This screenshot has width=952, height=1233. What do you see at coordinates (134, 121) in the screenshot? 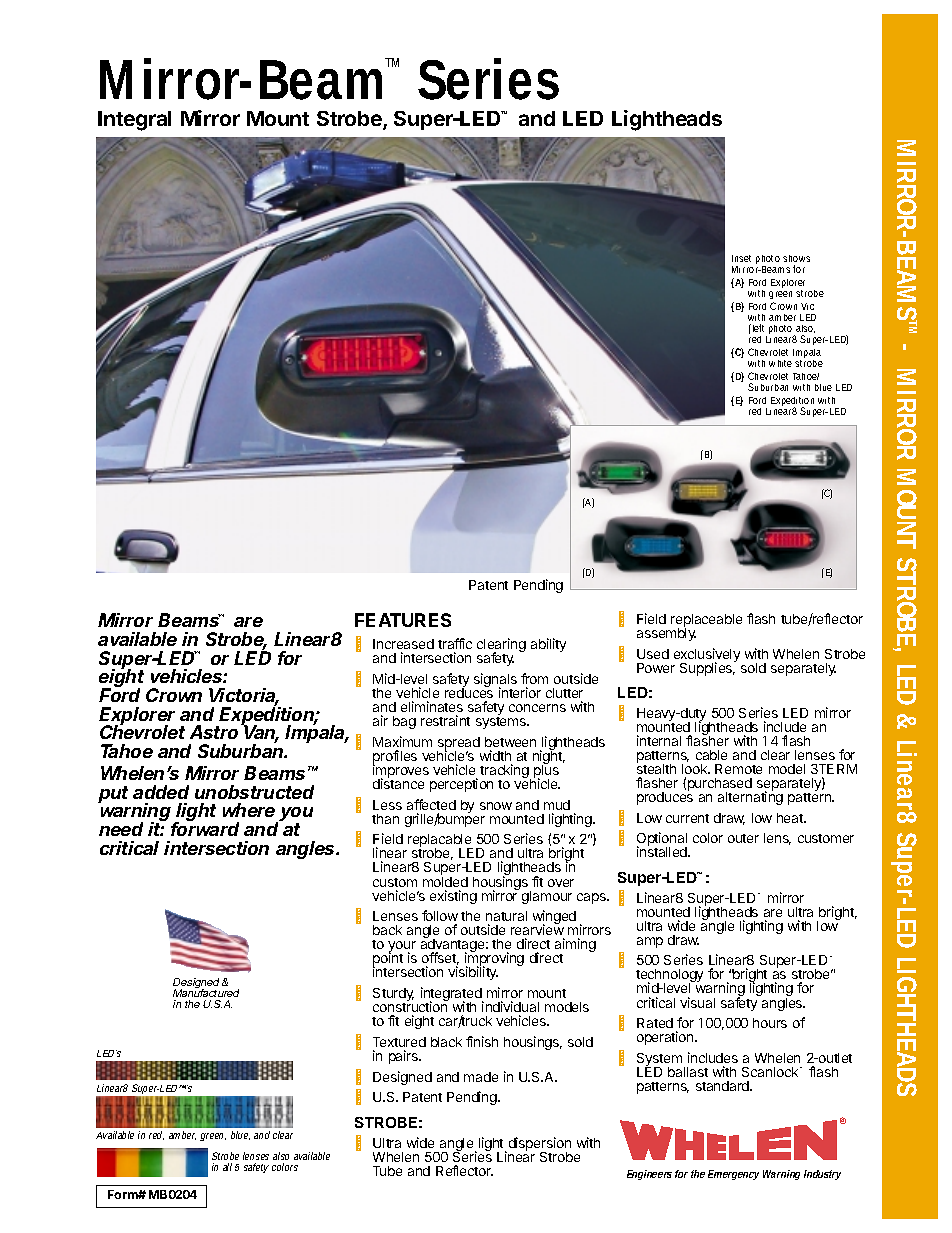
I see `Integral` at bounding box center [134, 121].
